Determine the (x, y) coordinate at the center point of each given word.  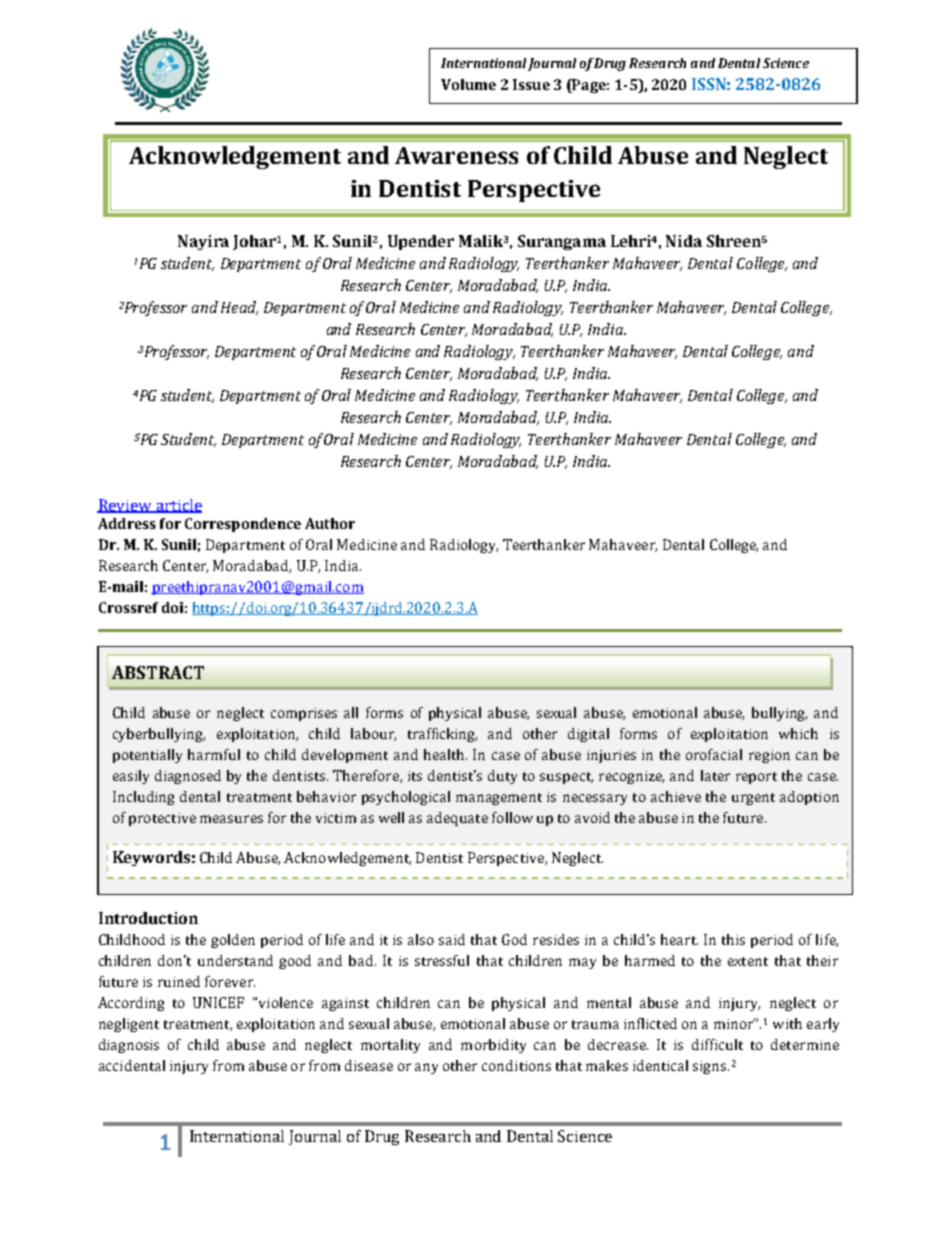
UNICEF (218, 1002)
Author (330, 523)
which (798, 733)
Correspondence (243, 525)
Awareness (456, 155)
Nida (684, 241)
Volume (468, 84)
